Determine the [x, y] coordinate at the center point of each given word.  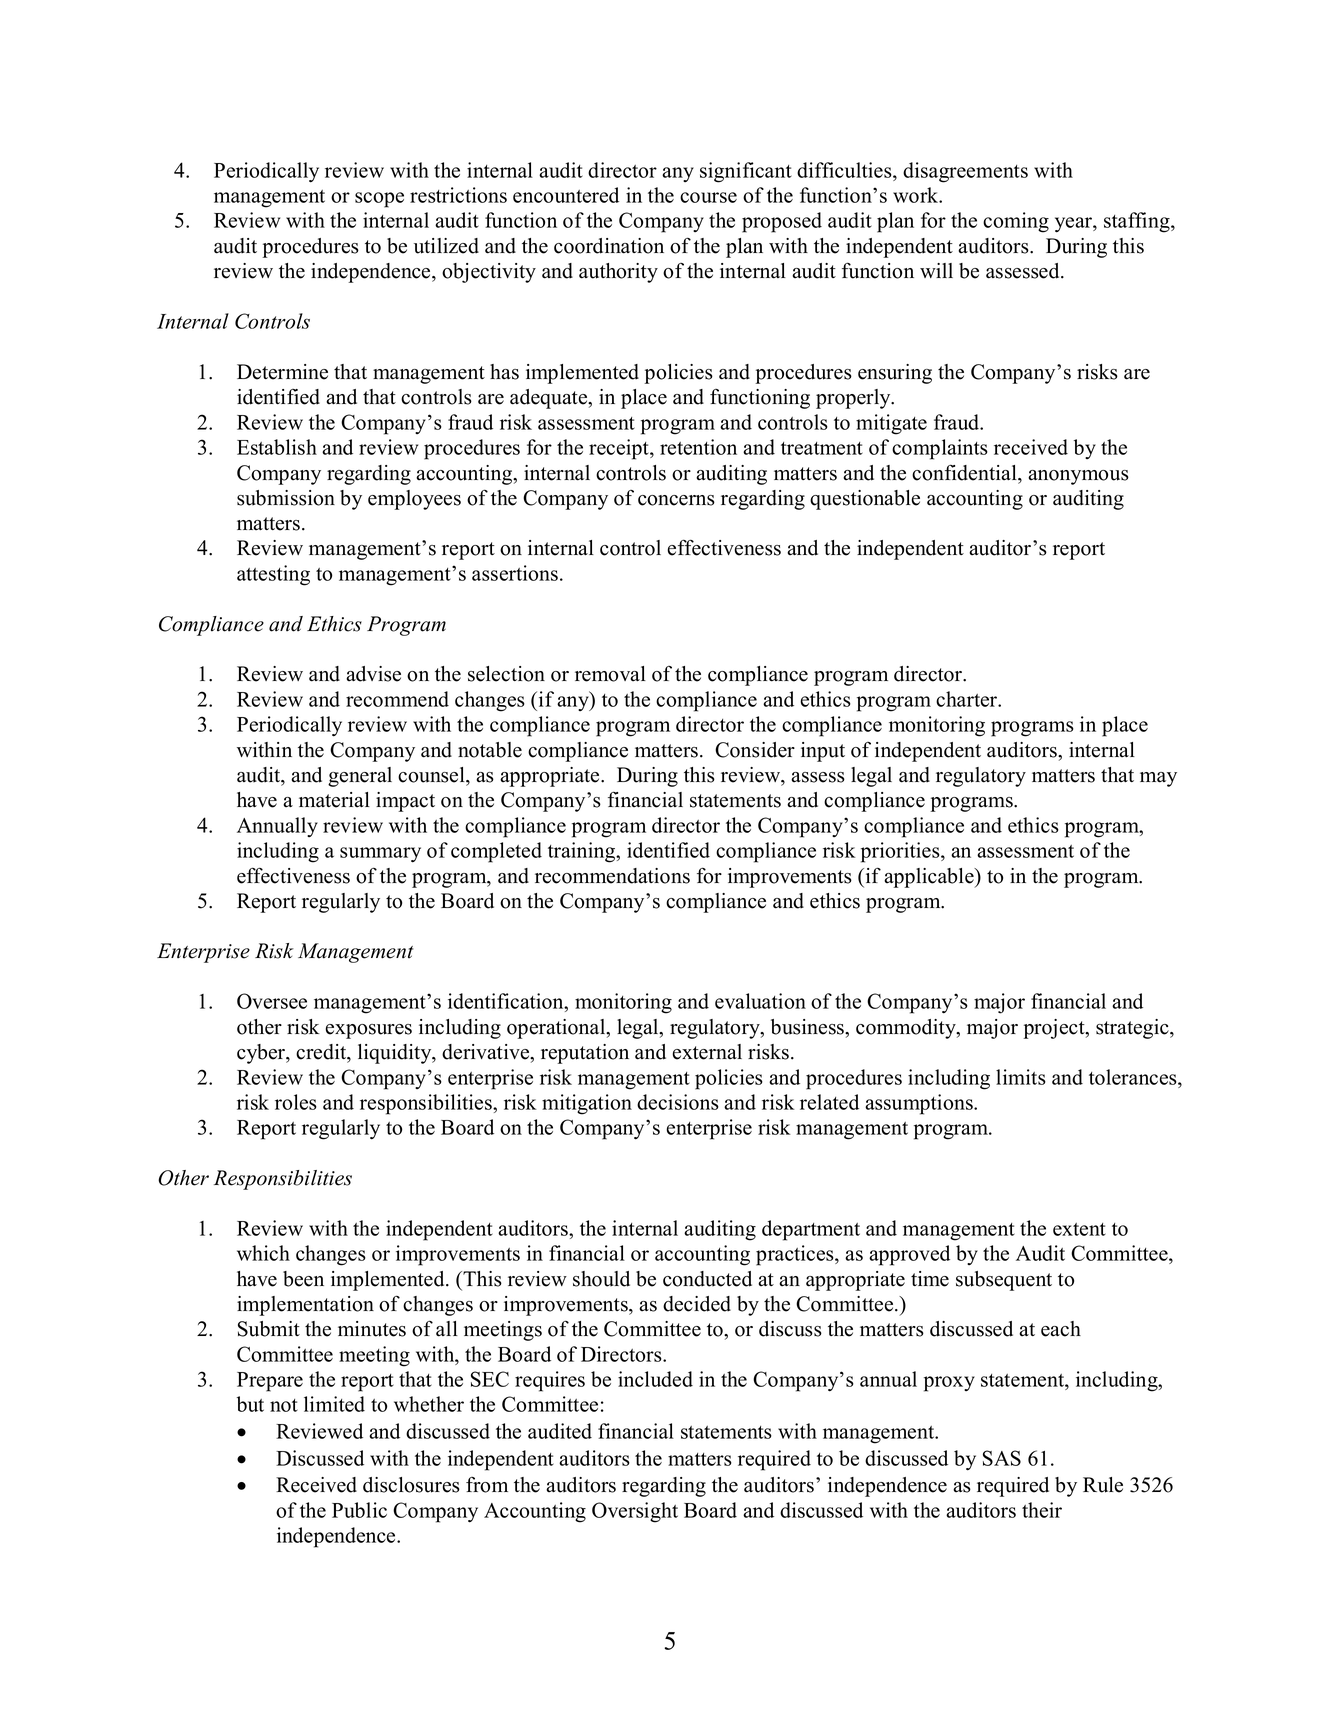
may [1158, 779]
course [708, 197]
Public [359, 1510]
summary [380, 855]
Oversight [635, 1512]
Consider [755, 750]
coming [1016, 222]
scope [379, 200]
